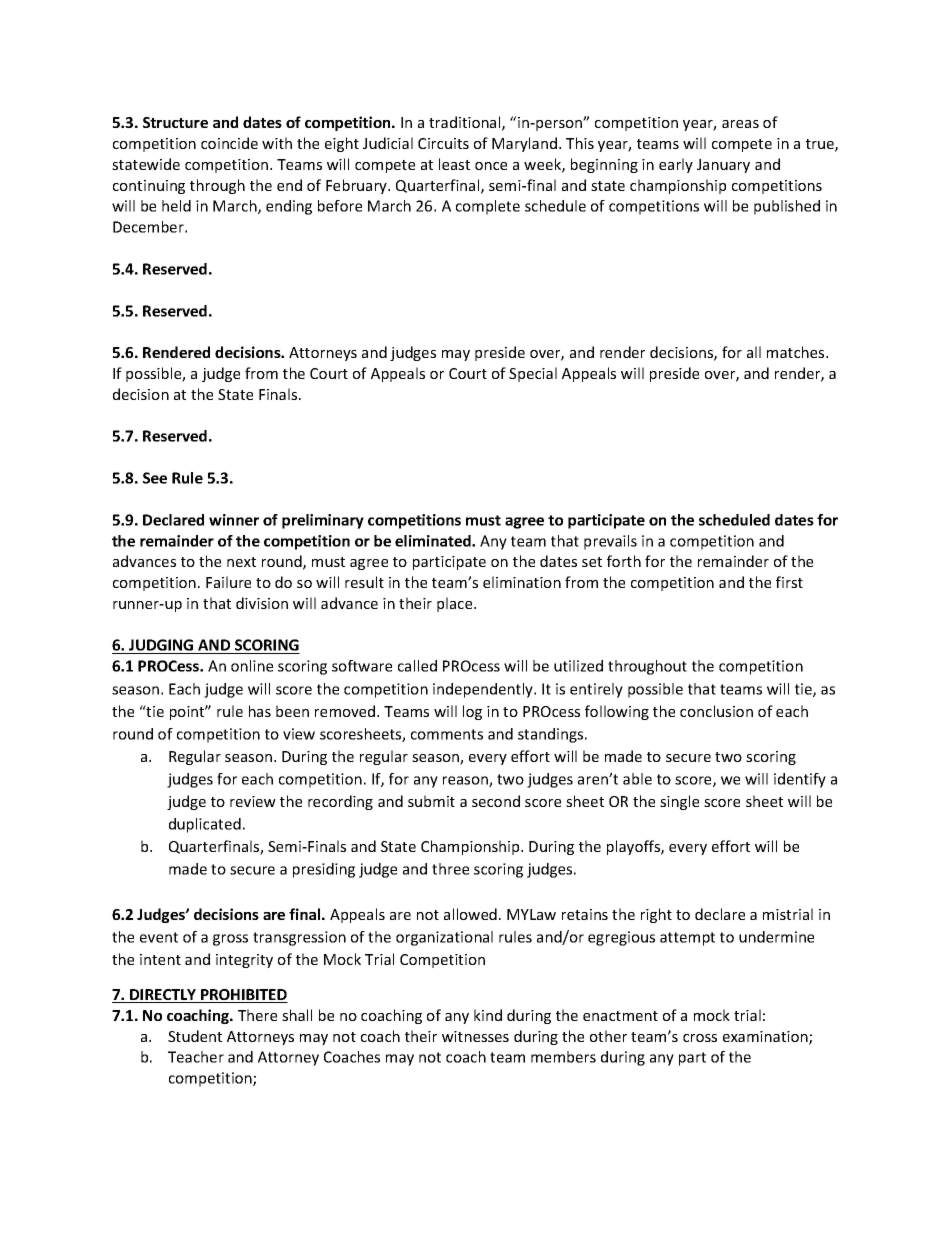  I want to click on Student, so click(195, 1036).
